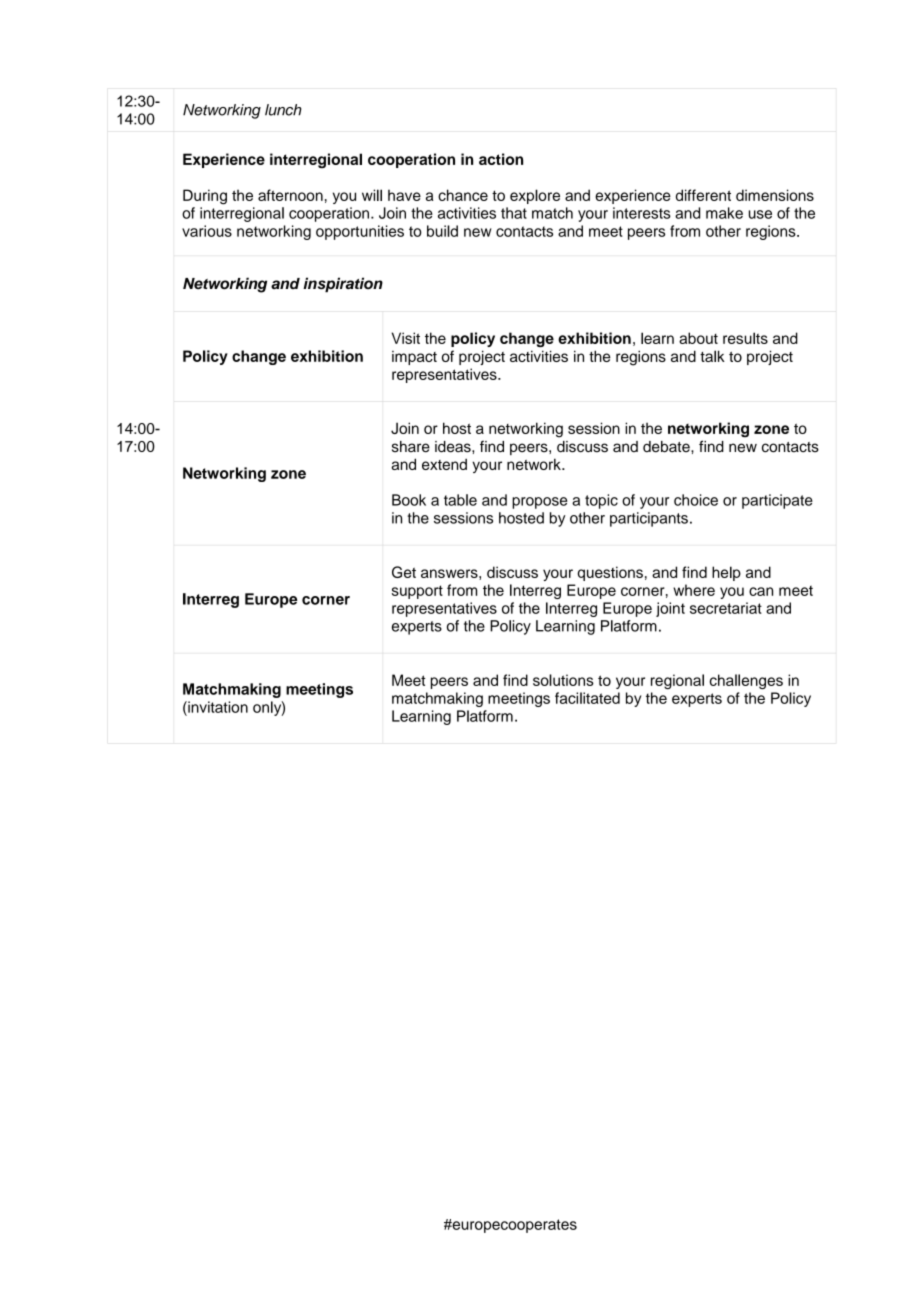 The height and width of the screenshot is (1308, 924). What do you see at coordinates (283, 110) in the screenshot?
I see `lunch` at bounding box center [283, 110].
